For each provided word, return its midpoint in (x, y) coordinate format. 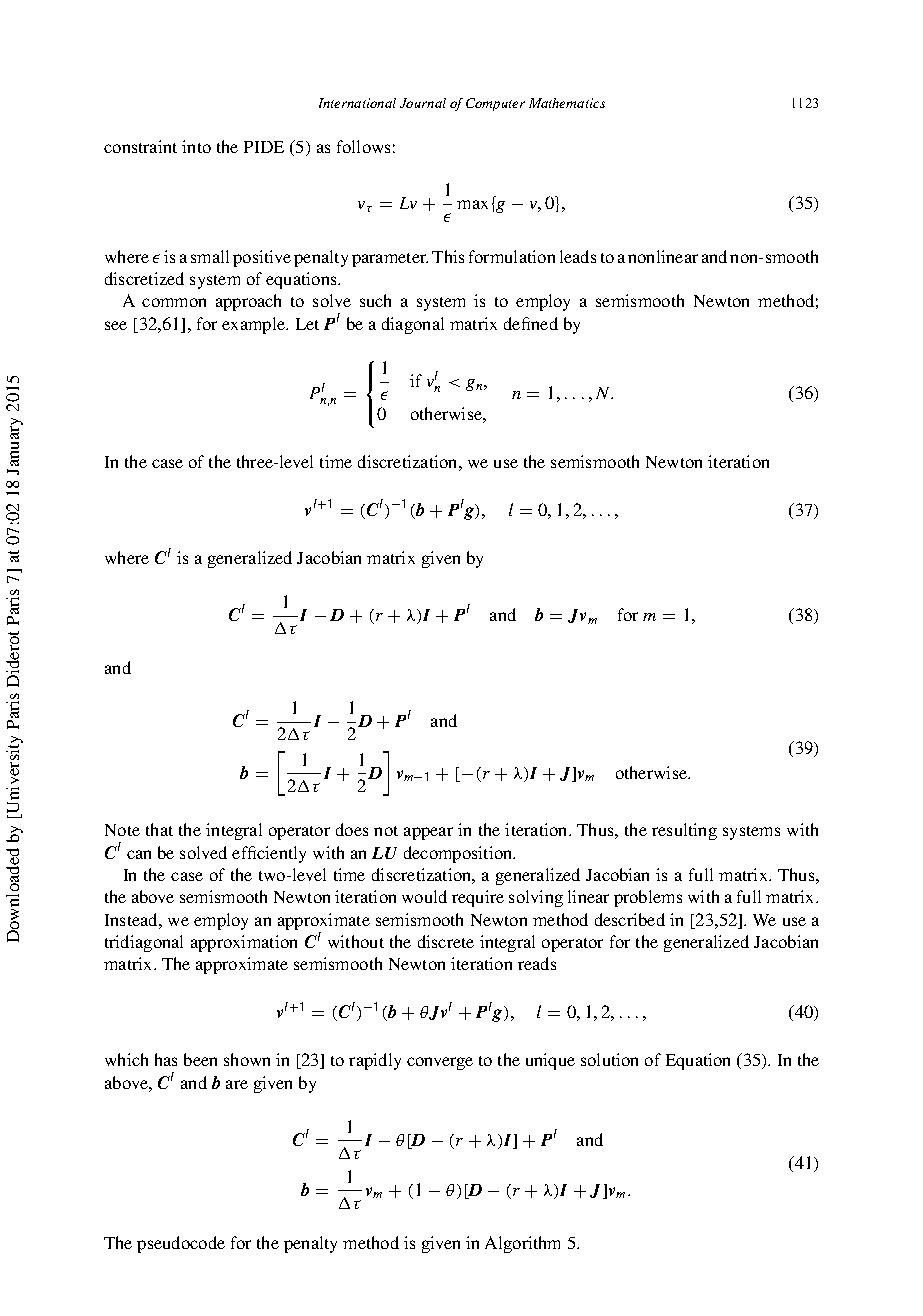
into (196, 146)
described (630, 919)
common (174, 302)
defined (531, 323)
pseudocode (181, 1244)
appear (428, 833)
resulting (684, 831)
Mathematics (567, 103)
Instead (132, 919)
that (159, 829)
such (375, 300)
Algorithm (522, 1244)
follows (363, 146)
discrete (446, 941)
